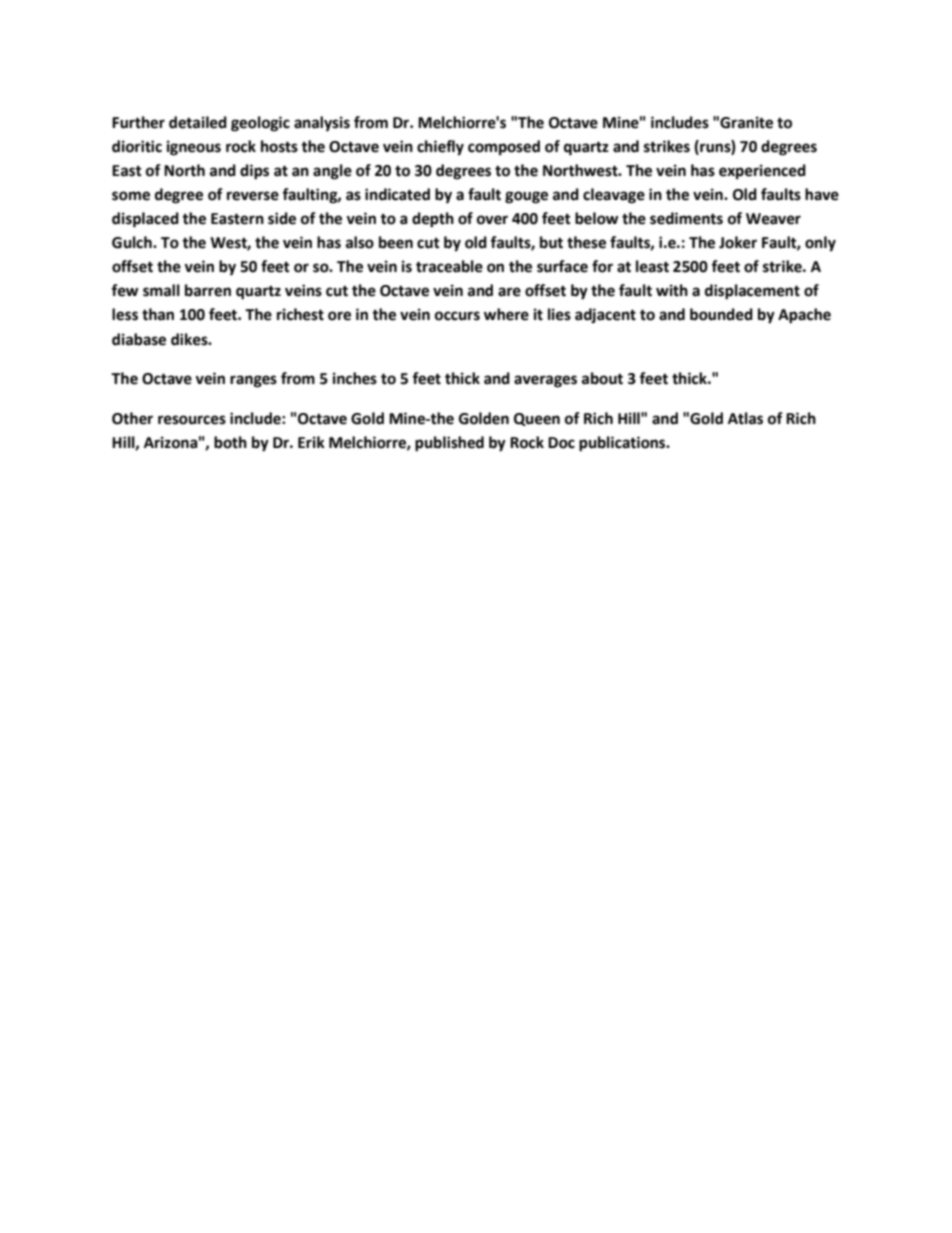 This image has width=952, height=1233. What do you see at coordinates (526, 197) in the image?
I see `gouge` at bounding box center [526, 197].
